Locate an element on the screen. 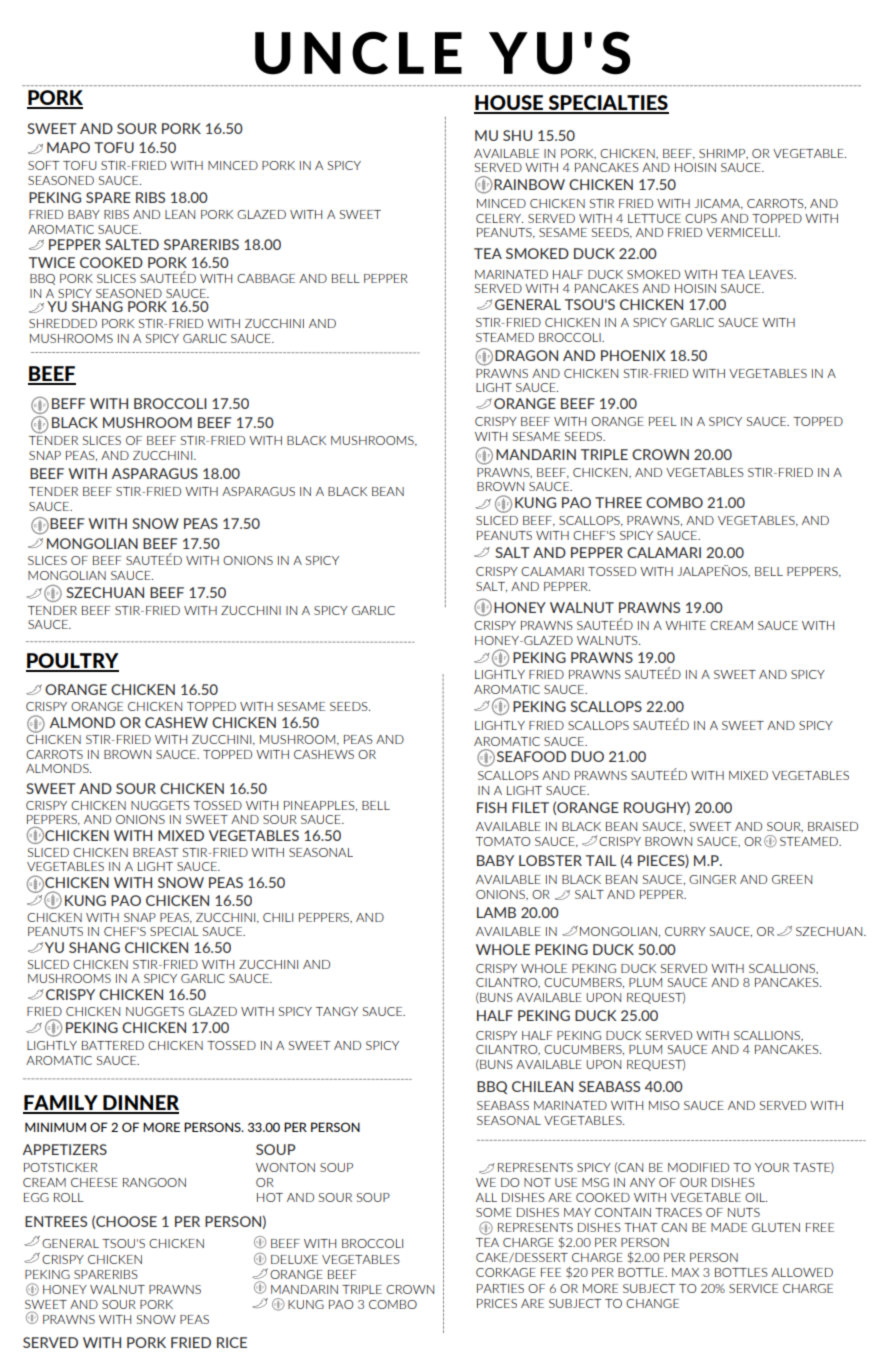 This screenshot has width=887, height=1372. PARTIES is located at coordinates (500, 1288).
